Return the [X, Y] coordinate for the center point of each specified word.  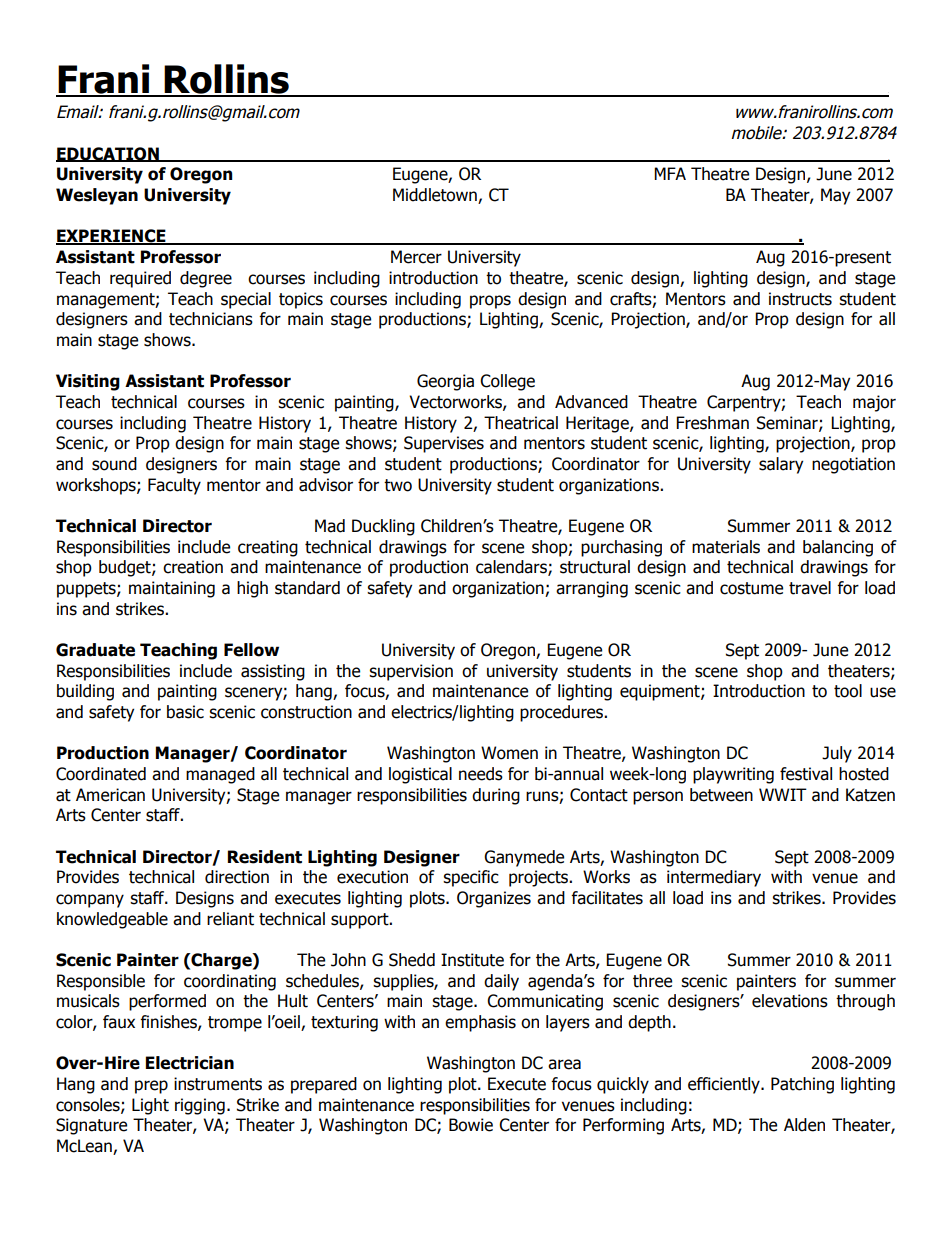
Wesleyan [97, 196]
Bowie [471, 1125]
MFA [670, 173]
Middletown [436, 196]
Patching [802, 1085]
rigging [200, 1106]
